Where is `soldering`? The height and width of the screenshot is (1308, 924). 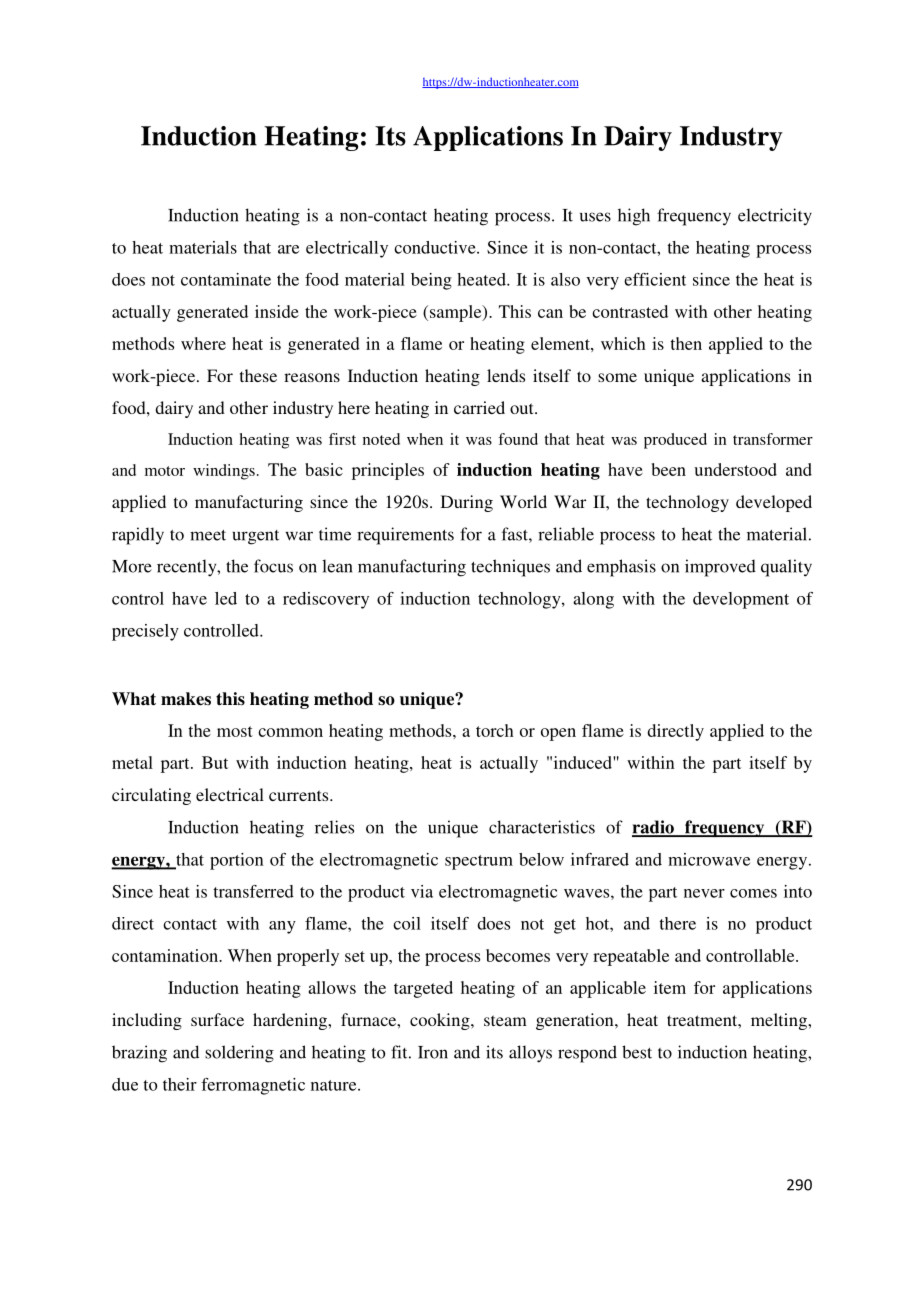 soldering is located at coordinates (239, 1054).
